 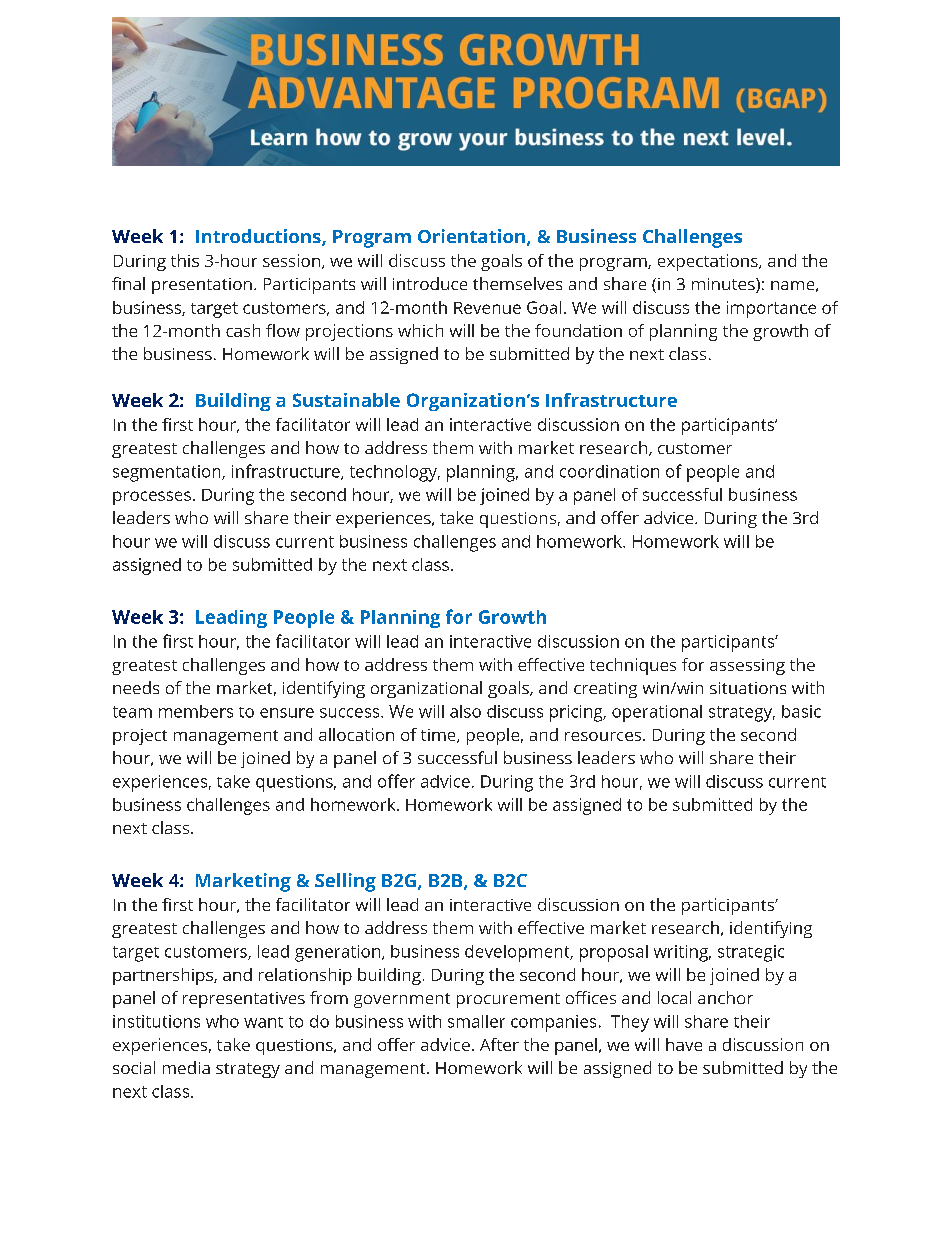 I want to click on media, so click(x=186, y=1067).
